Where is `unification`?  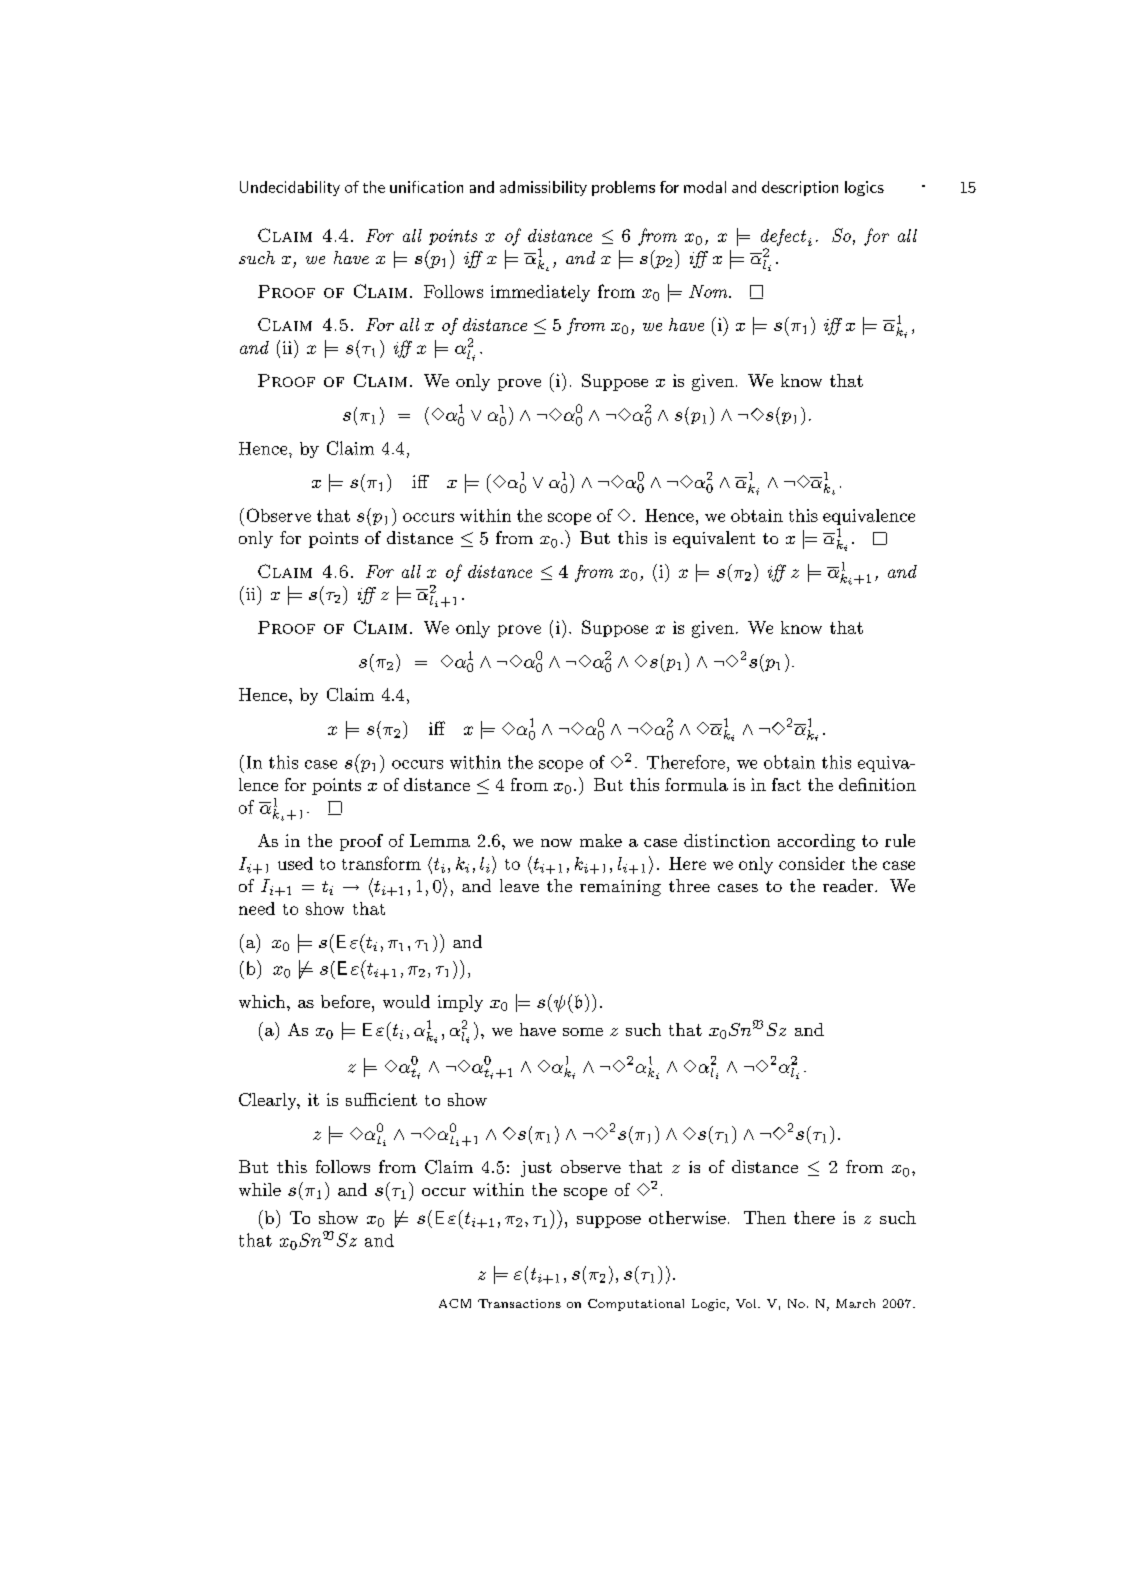 unification is located at coordinates (426, 187).
